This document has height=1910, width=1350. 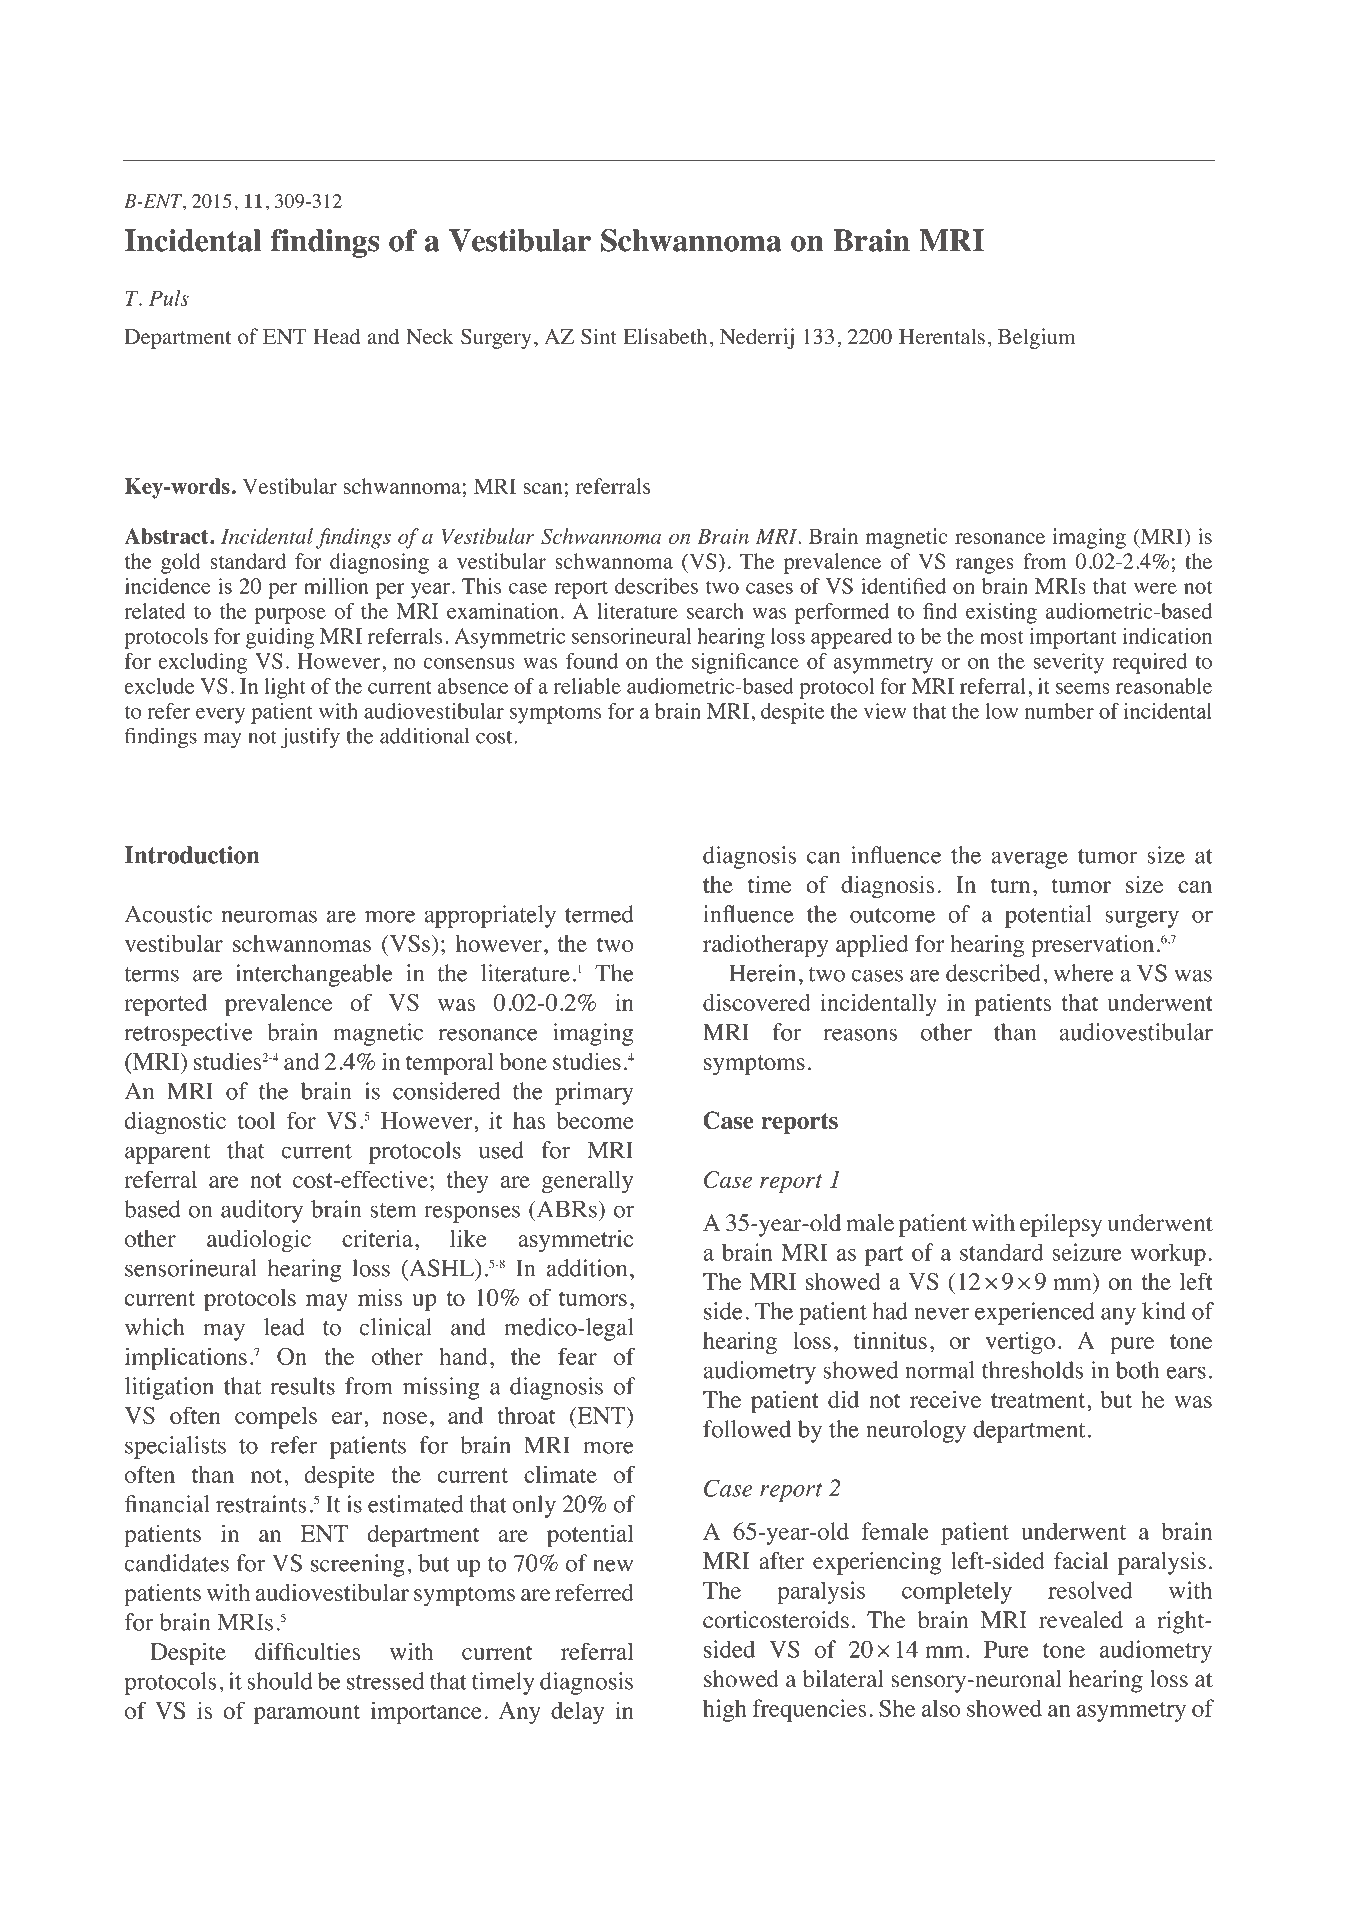 I want to click on revealed, so click(x=1081, y=1620).
